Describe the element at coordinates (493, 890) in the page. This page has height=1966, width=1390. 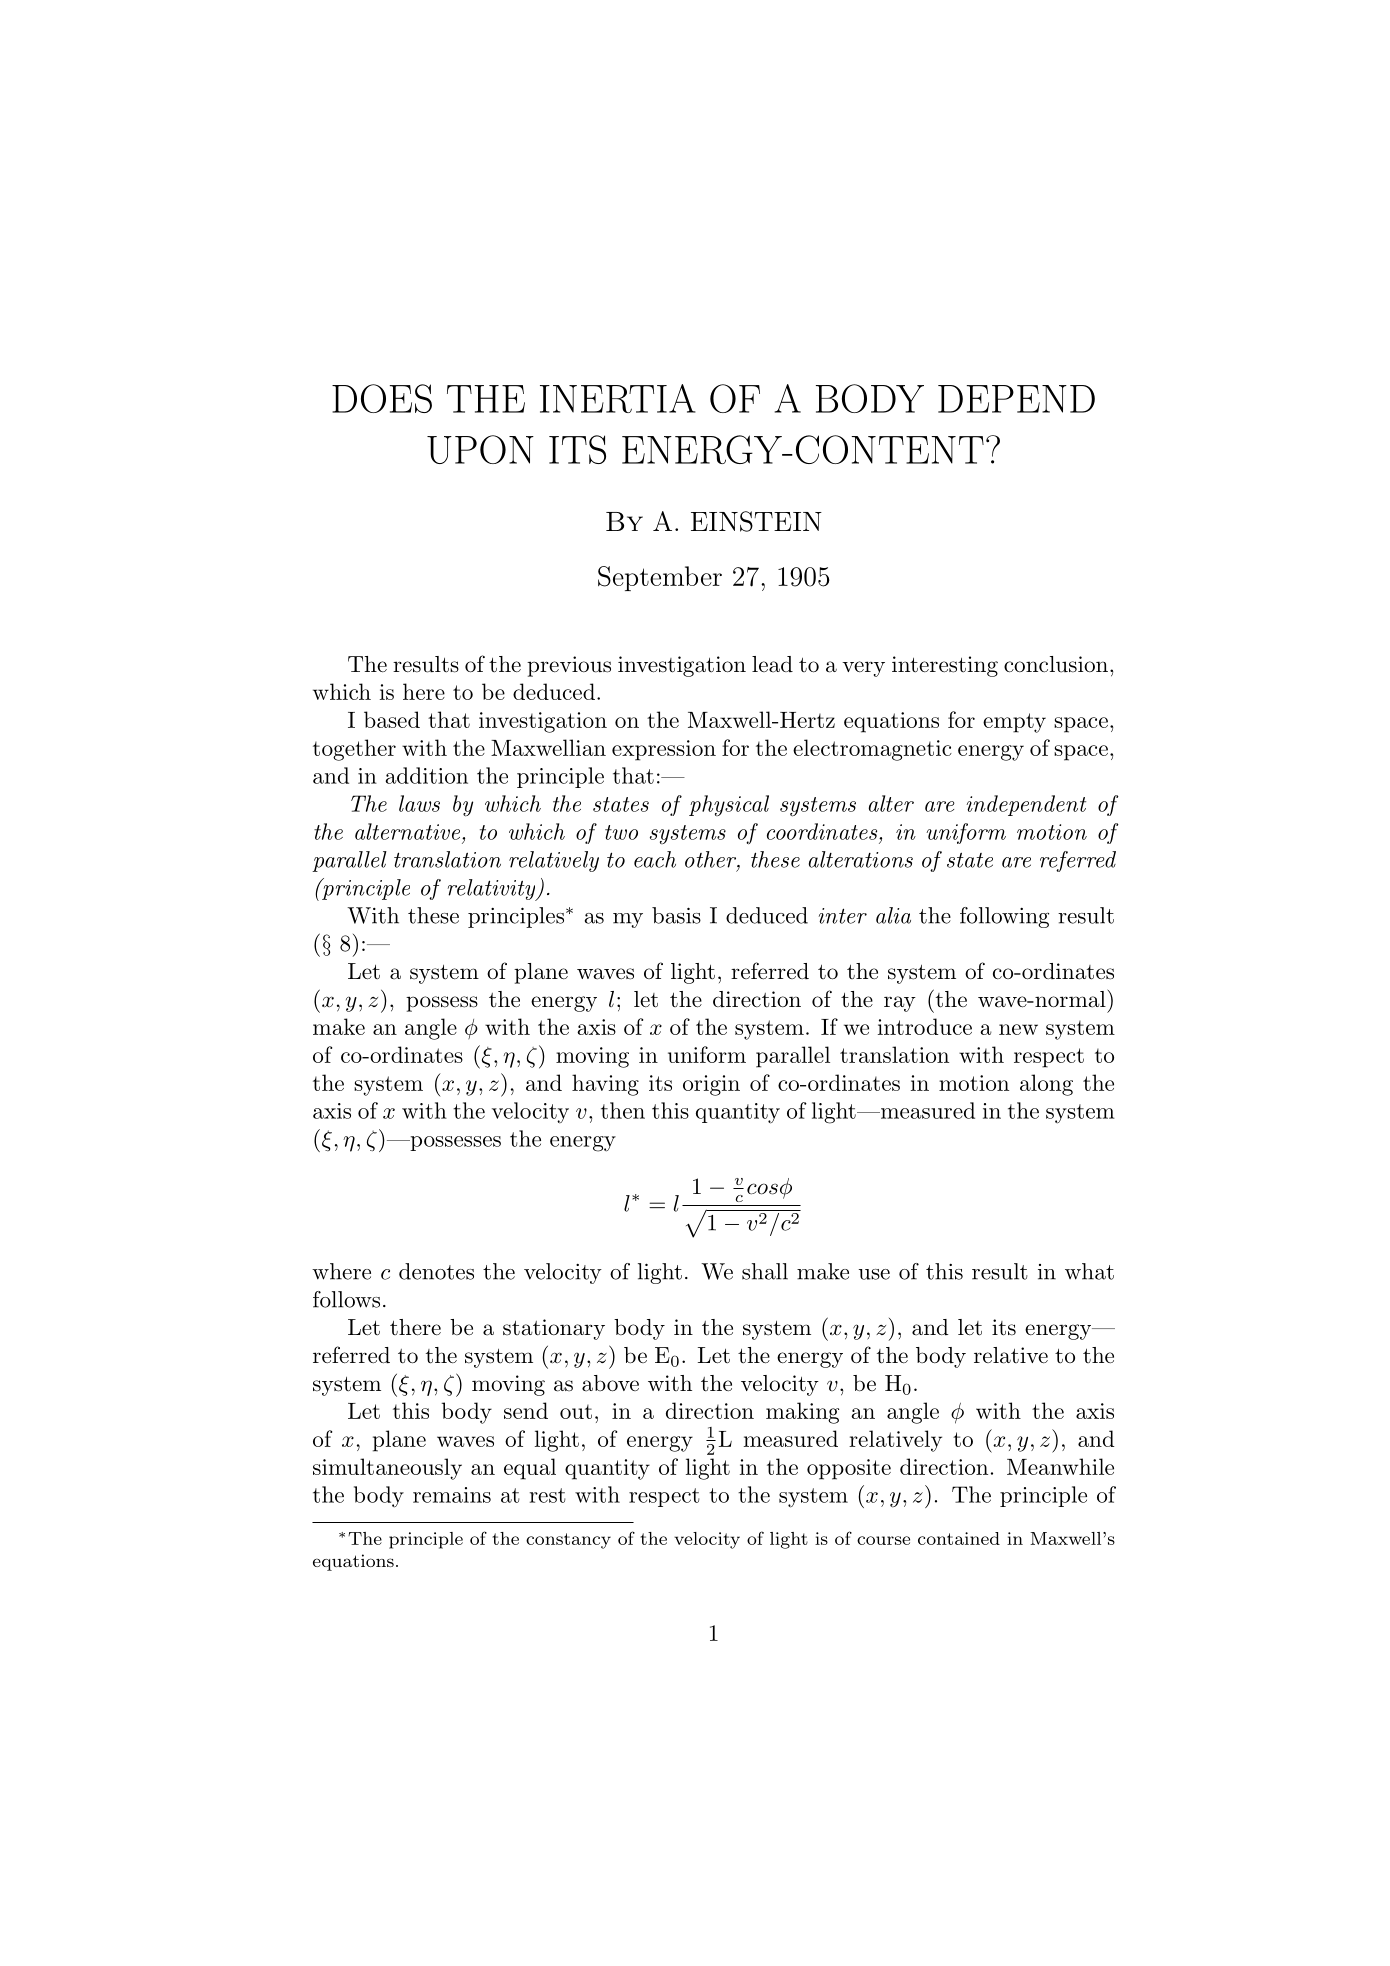
I see `relativity` at that location.
